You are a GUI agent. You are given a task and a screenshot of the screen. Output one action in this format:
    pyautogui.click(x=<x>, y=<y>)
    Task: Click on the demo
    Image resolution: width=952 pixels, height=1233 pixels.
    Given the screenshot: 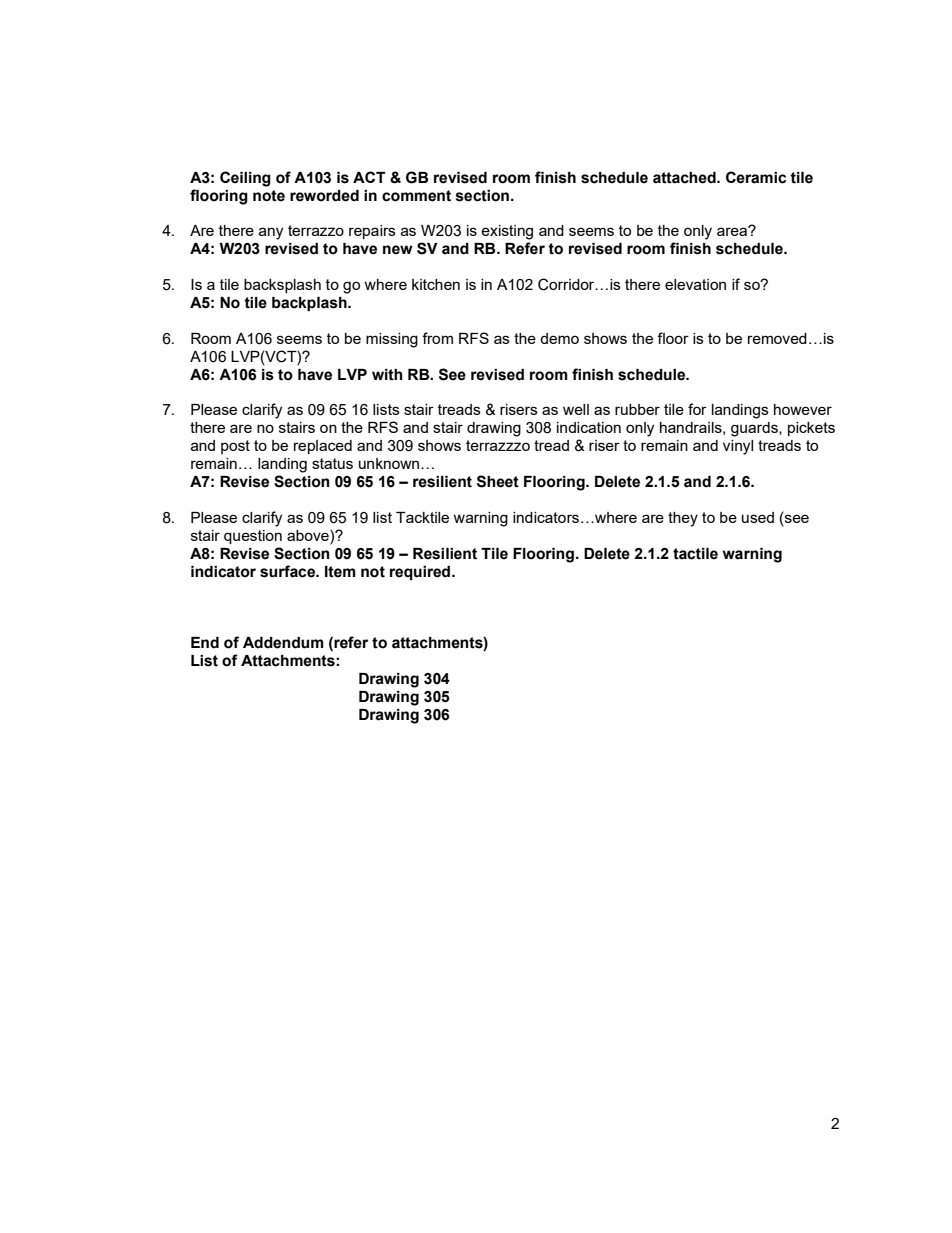 What is the action you would take?
    pyautogui.click(x=559, y=338)
